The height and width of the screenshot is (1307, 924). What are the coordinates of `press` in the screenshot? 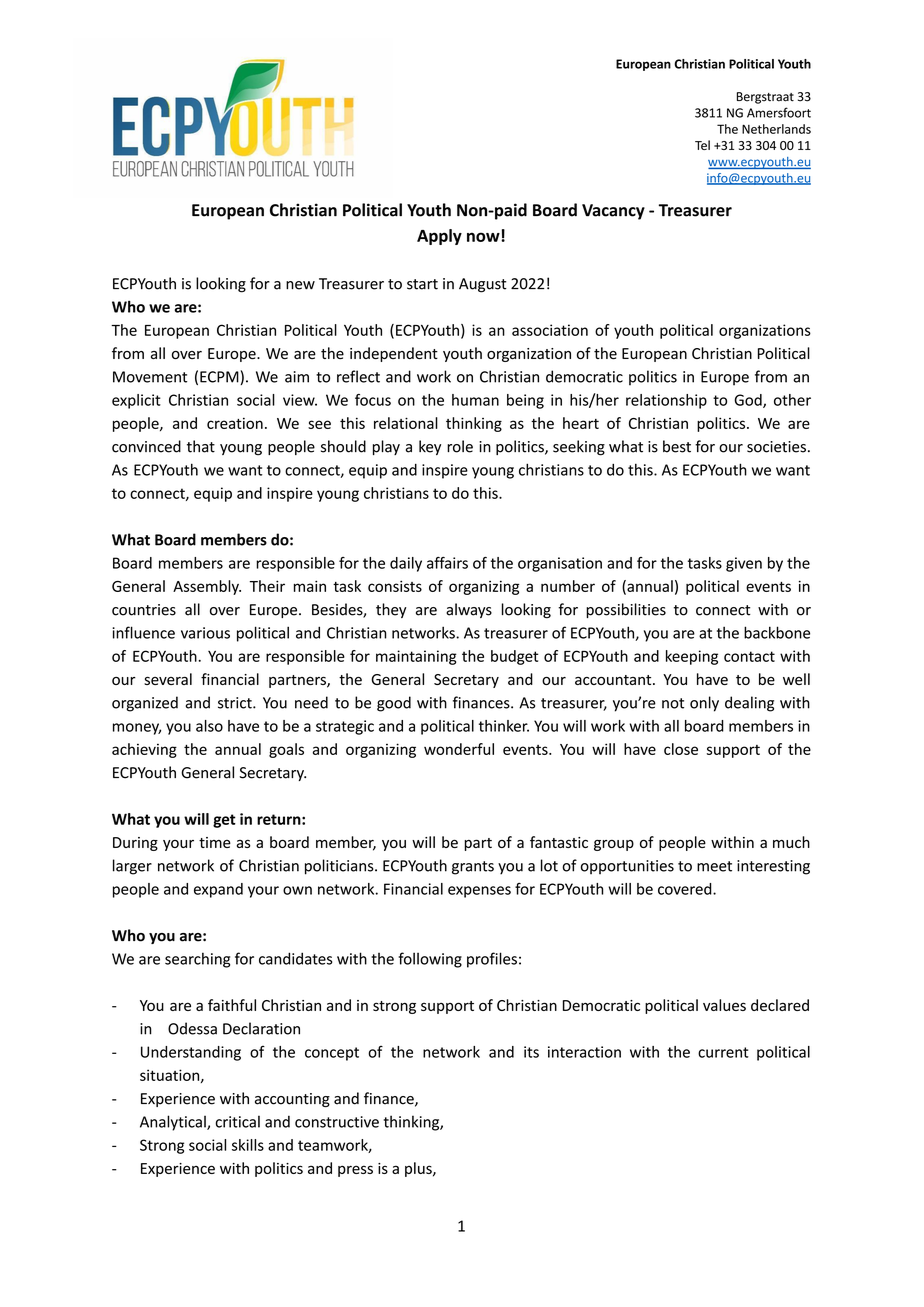 It's located at (355, 1171).
